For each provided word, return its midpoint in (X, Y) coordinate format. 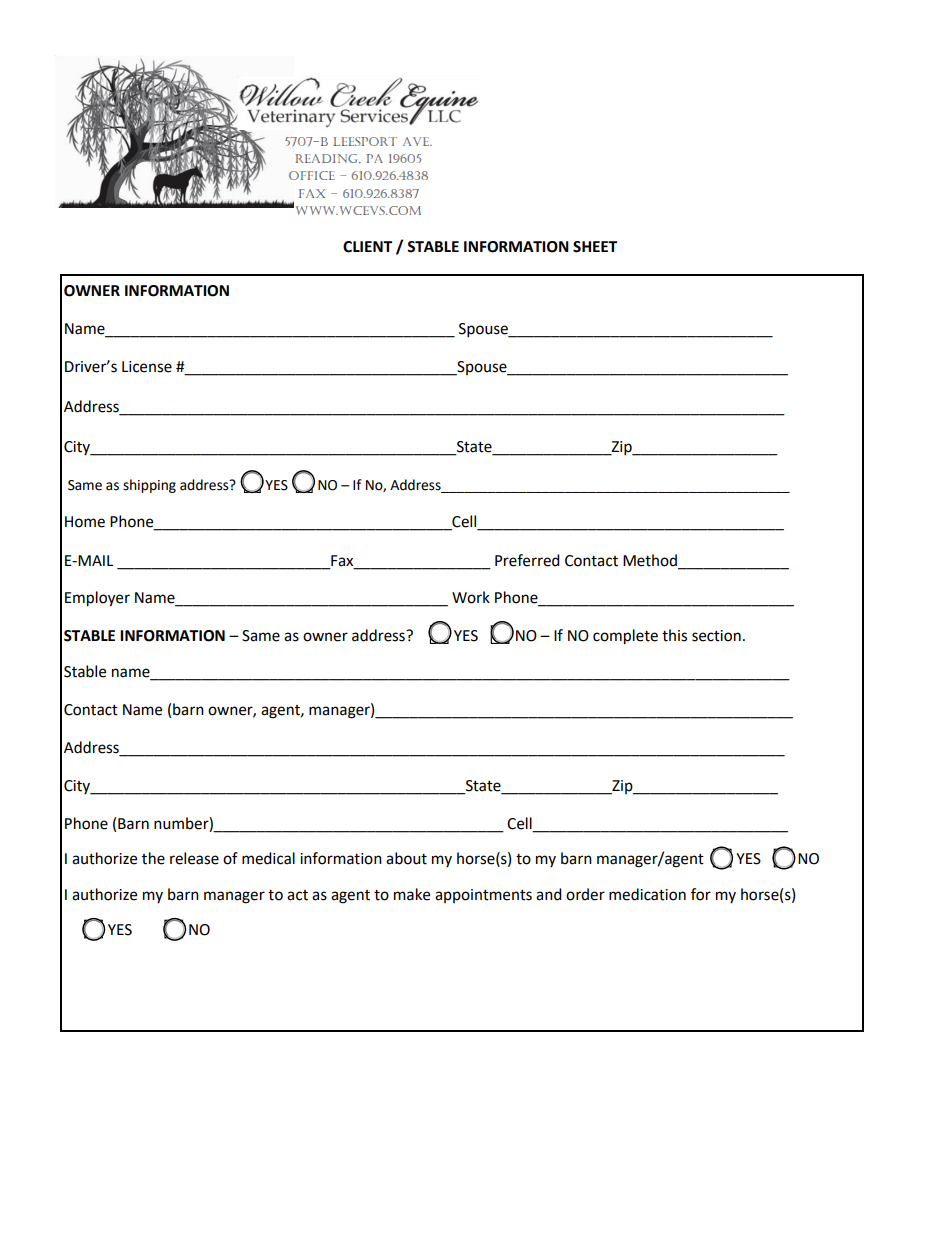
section (716, 636)
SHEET (595, 247)
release (194, 858)
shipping (149, 486)
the (153, 858)
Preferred (527, 560)
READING (327, 159)
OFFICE (312, 175)
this (674, 635)
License (147, 367)
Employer (97, 599)
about (406, 858)
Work (471, 597)
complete (625, 637)
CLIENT (367, 247)
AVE (417, 141)
